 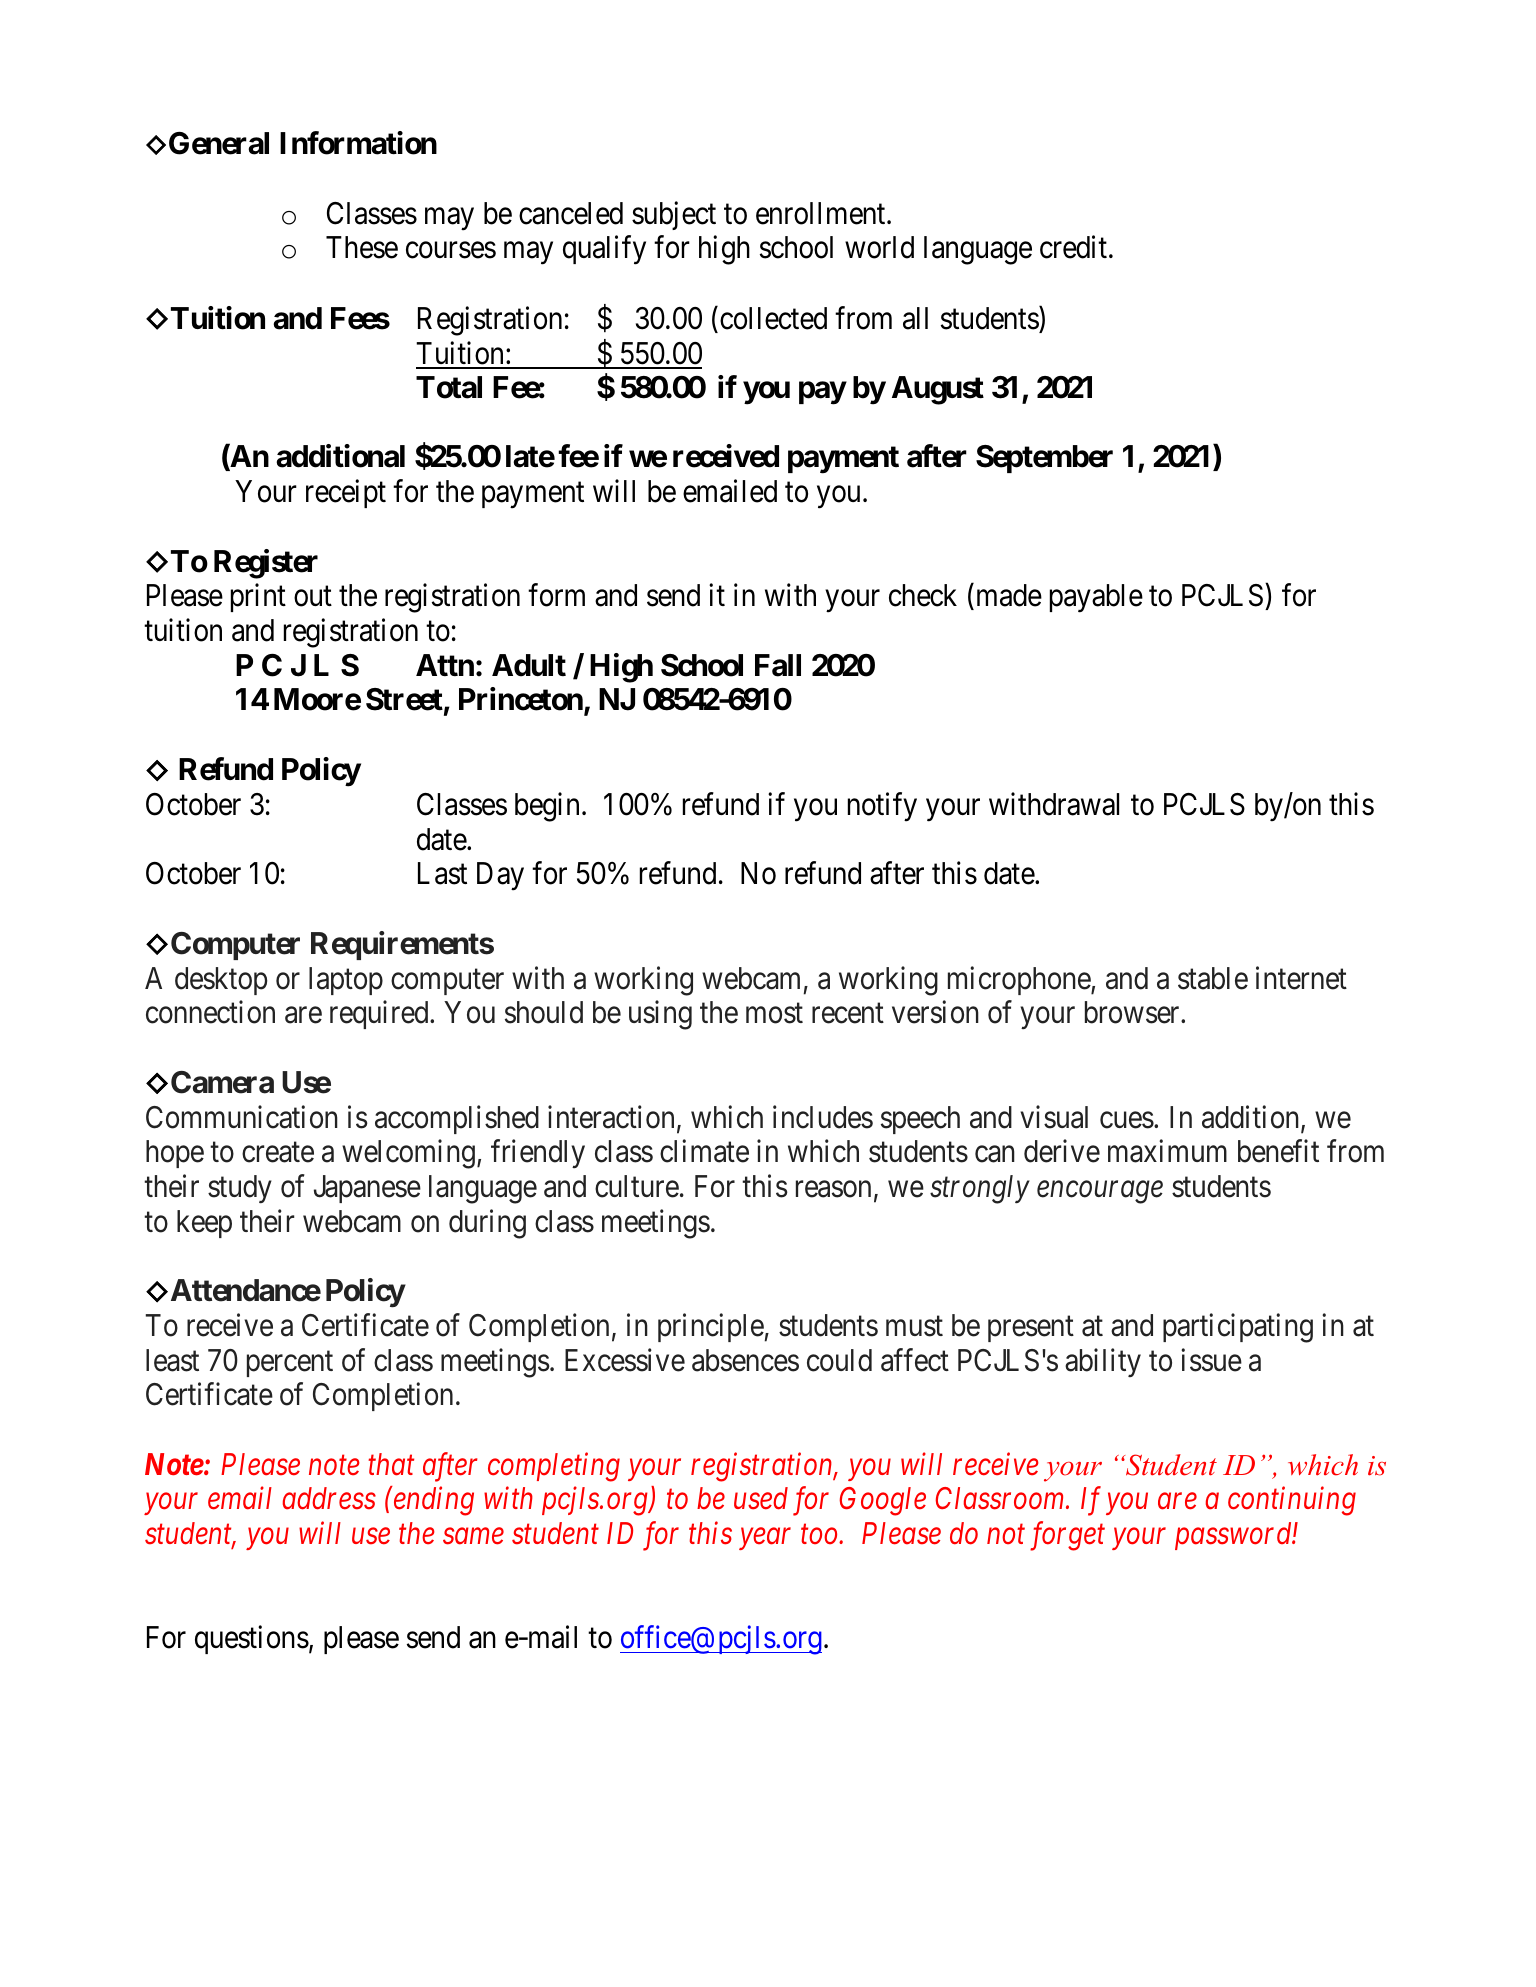 What do you see at coordinates (774, 1014) in the screenshot?
I see `most` at bounding box center [774, 1014].
